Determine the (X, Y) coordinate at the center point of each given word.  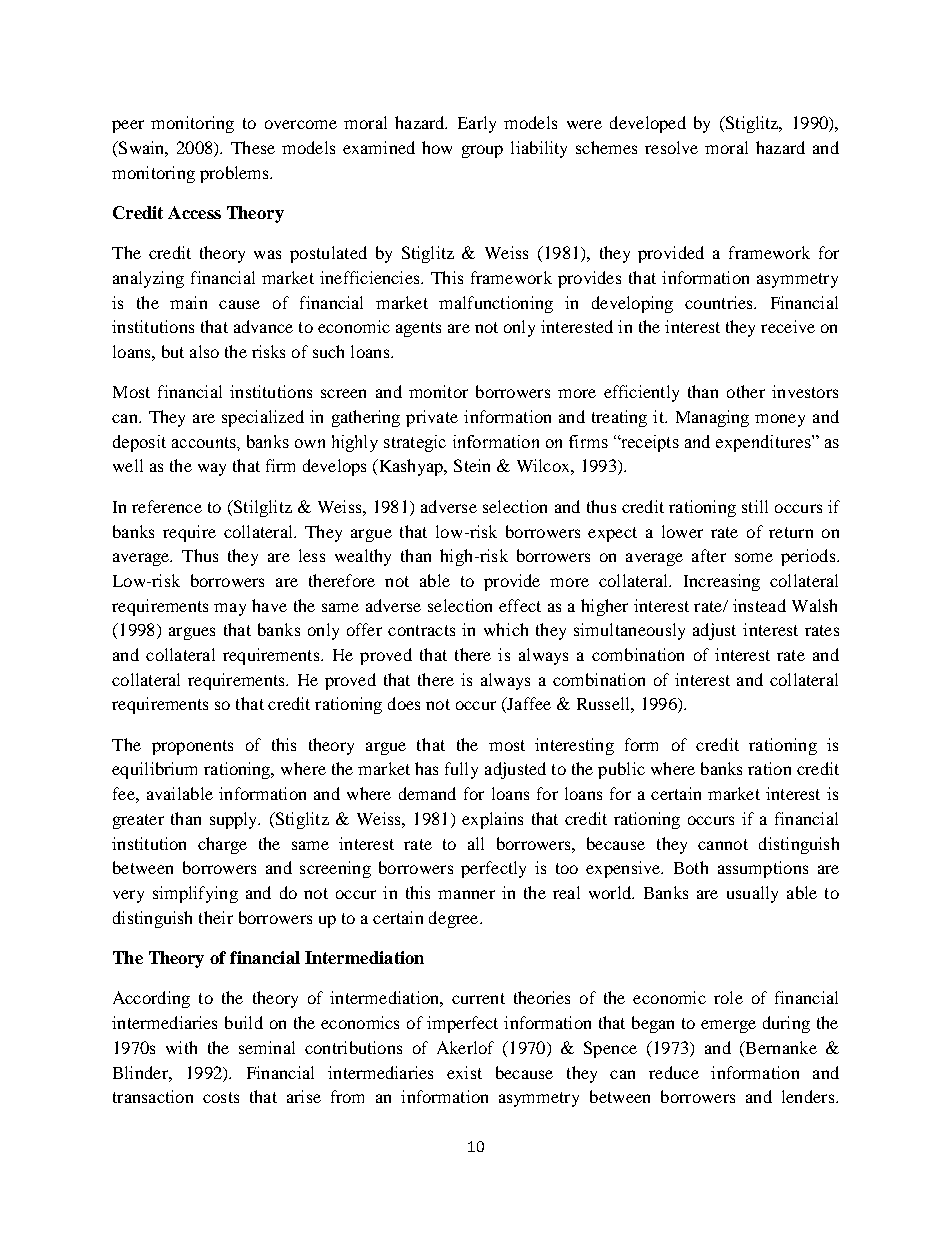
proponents (192, 747)
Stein (472, 465)
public (621, 770)
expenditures (764, 443)
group (482, 151)
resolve (671, 147)
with (181, 1047)
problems (235, 174)
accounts (205, 442)
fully (461, 770)
